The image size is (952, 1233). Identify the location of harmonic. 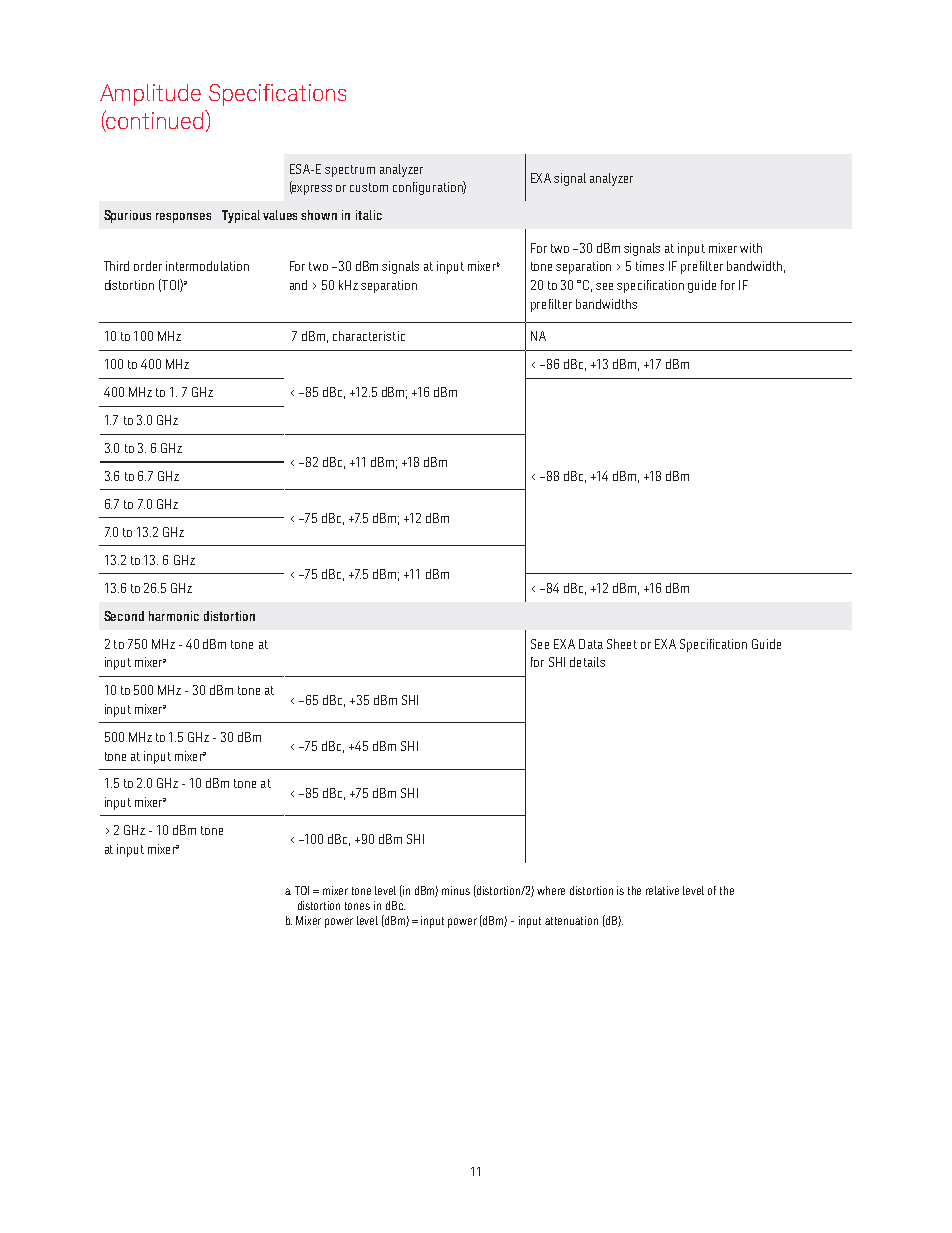
(174, 616).
